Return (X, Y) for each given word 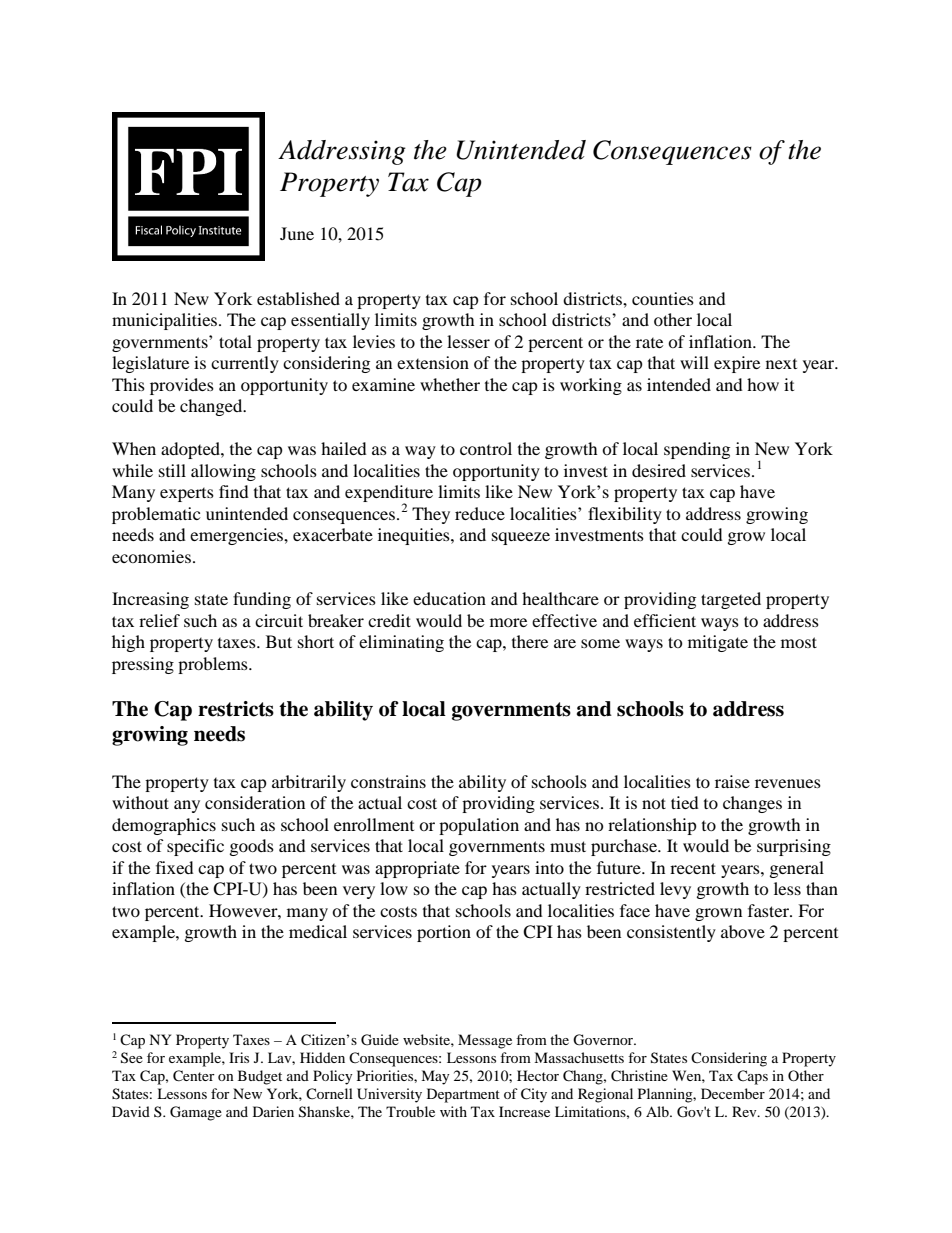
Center (194, 1076)
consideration (255, 802)
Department (463, 1095)
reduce (480, 513)
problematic (156, 515)
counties (663, 298)
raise (732, 781)
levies (374, 341)
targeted (731, 600)
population (479, 826)
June (297, 233)
